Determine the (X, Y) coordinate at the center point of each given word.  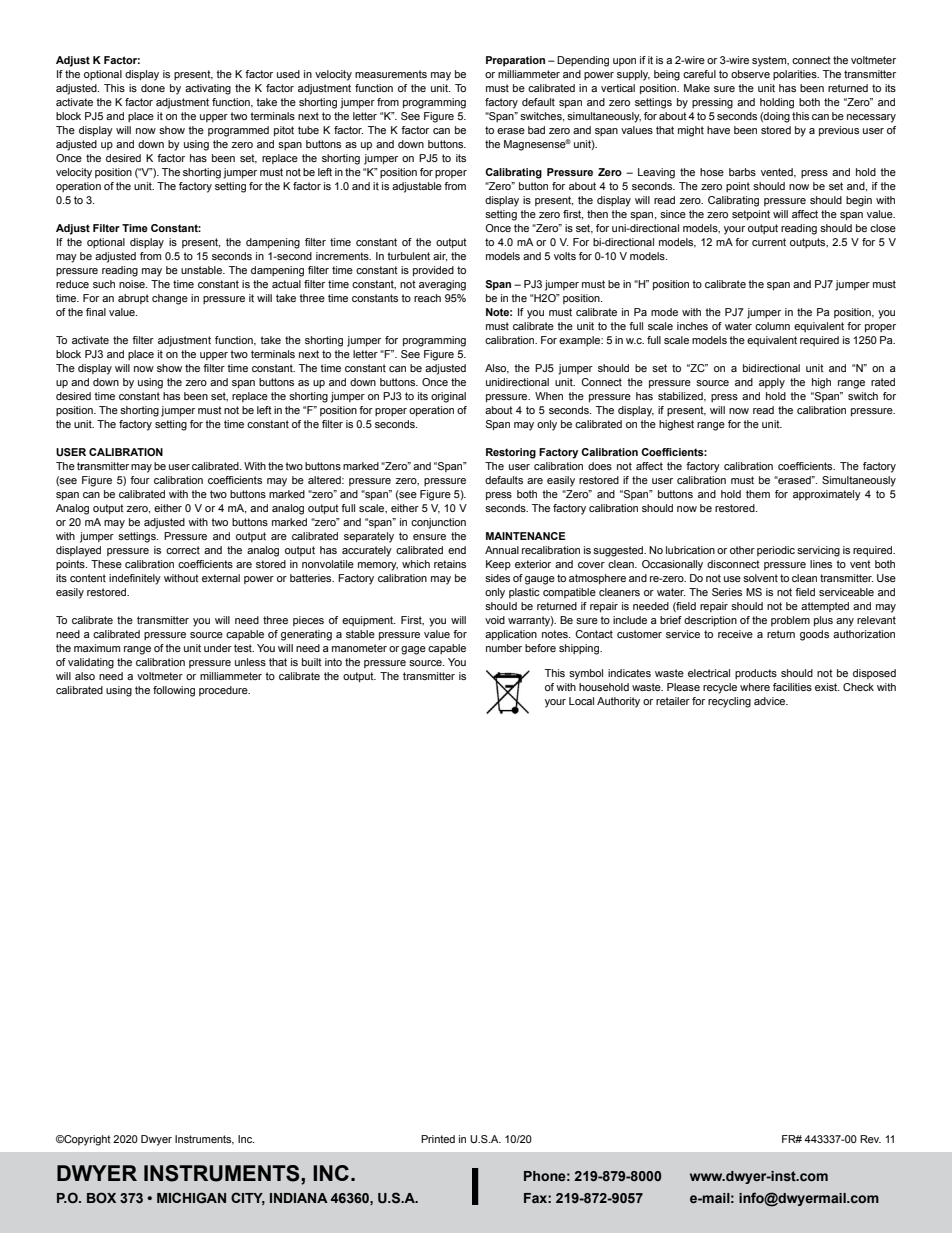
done (153, 88)
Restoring (511, 453)
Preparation (515, 61)
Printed (438, 1139)
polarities (796, 75)
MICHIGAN (191, 1197)
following (174, 691)
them (758, 494)
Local (581, 701)
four (140, 480)
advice (771, 701)
